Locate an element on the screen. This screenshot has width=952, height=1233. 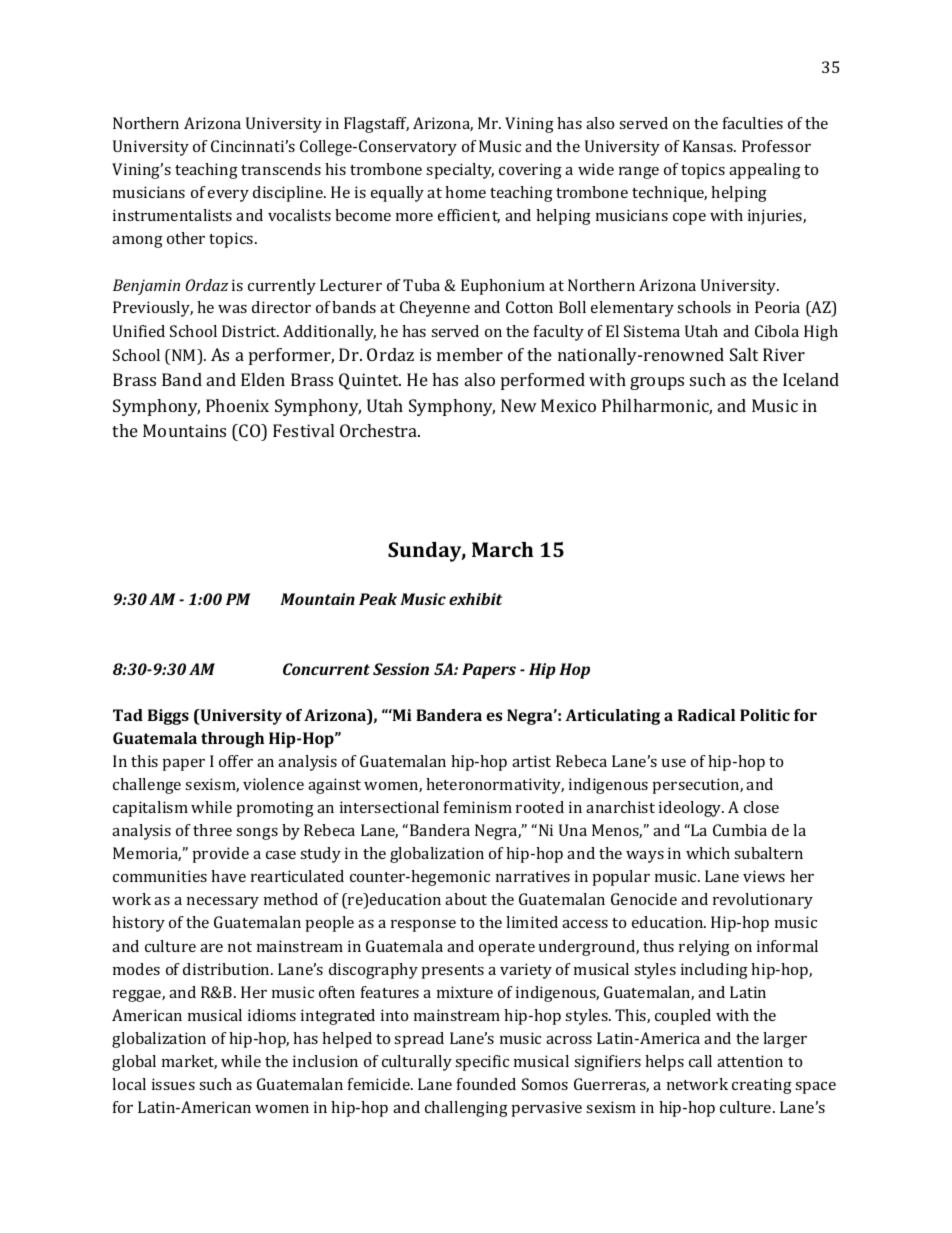
specialty is located at coordinates (460, 171).
